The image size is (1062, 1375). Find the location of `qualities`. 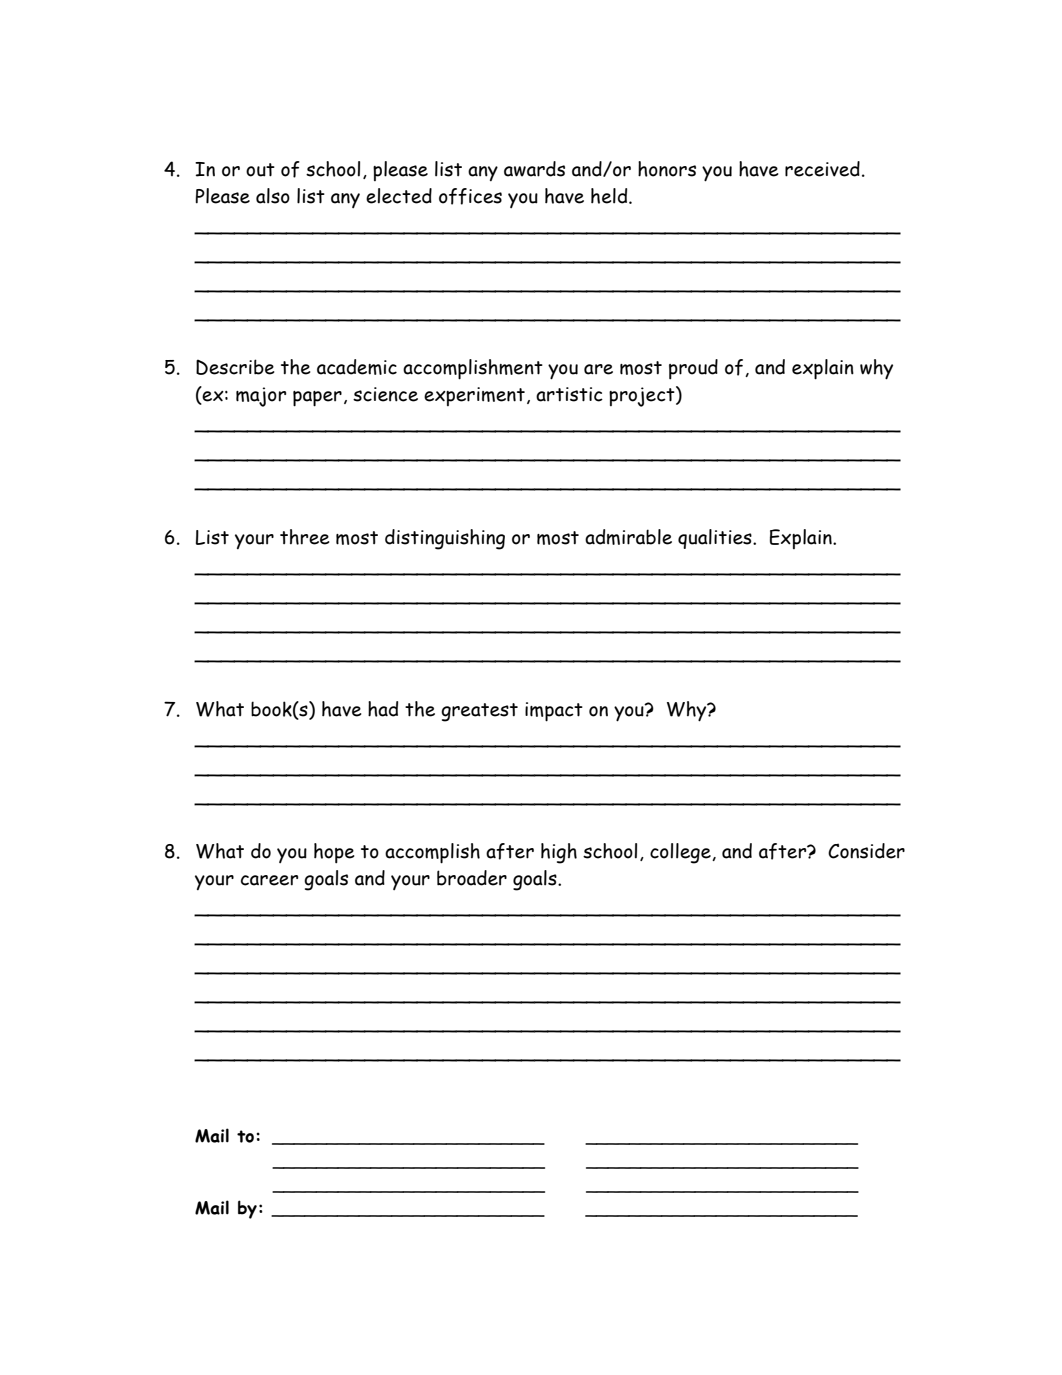

qualities is located at coordinates (716, 539).
